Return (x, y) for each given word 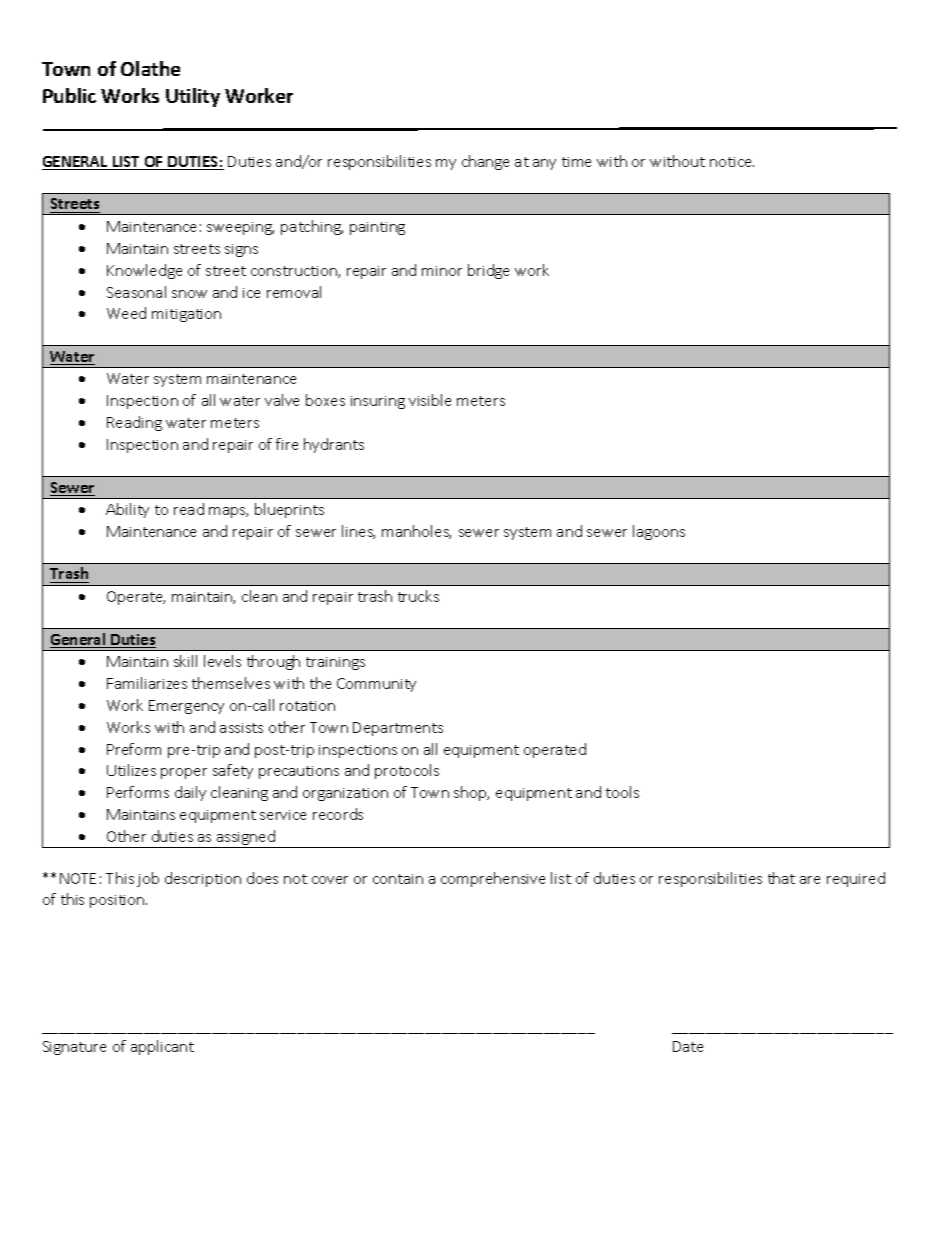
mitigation (186, 315)
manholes (416, 532)
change (485, 162)
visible (430, 400)
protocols (407, 771)
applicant (162, 1047)
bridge (488, 271)
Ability (127, 510)
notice (732, 162)
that (781, 878)
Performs (138, 792)
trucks (418, 596)
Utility (193, 97)
